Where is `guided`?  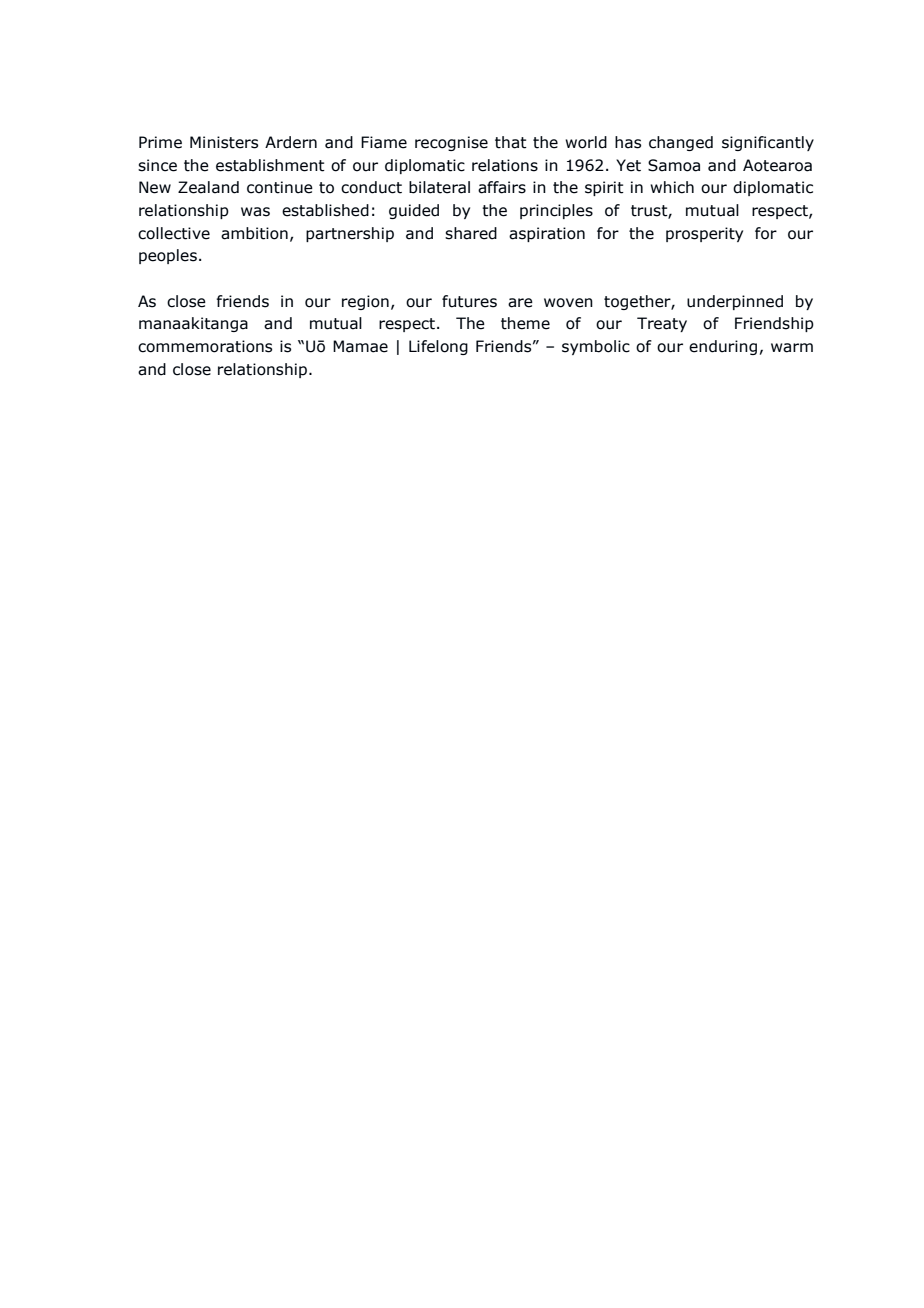 guided is located at coordinates (414, 211).
